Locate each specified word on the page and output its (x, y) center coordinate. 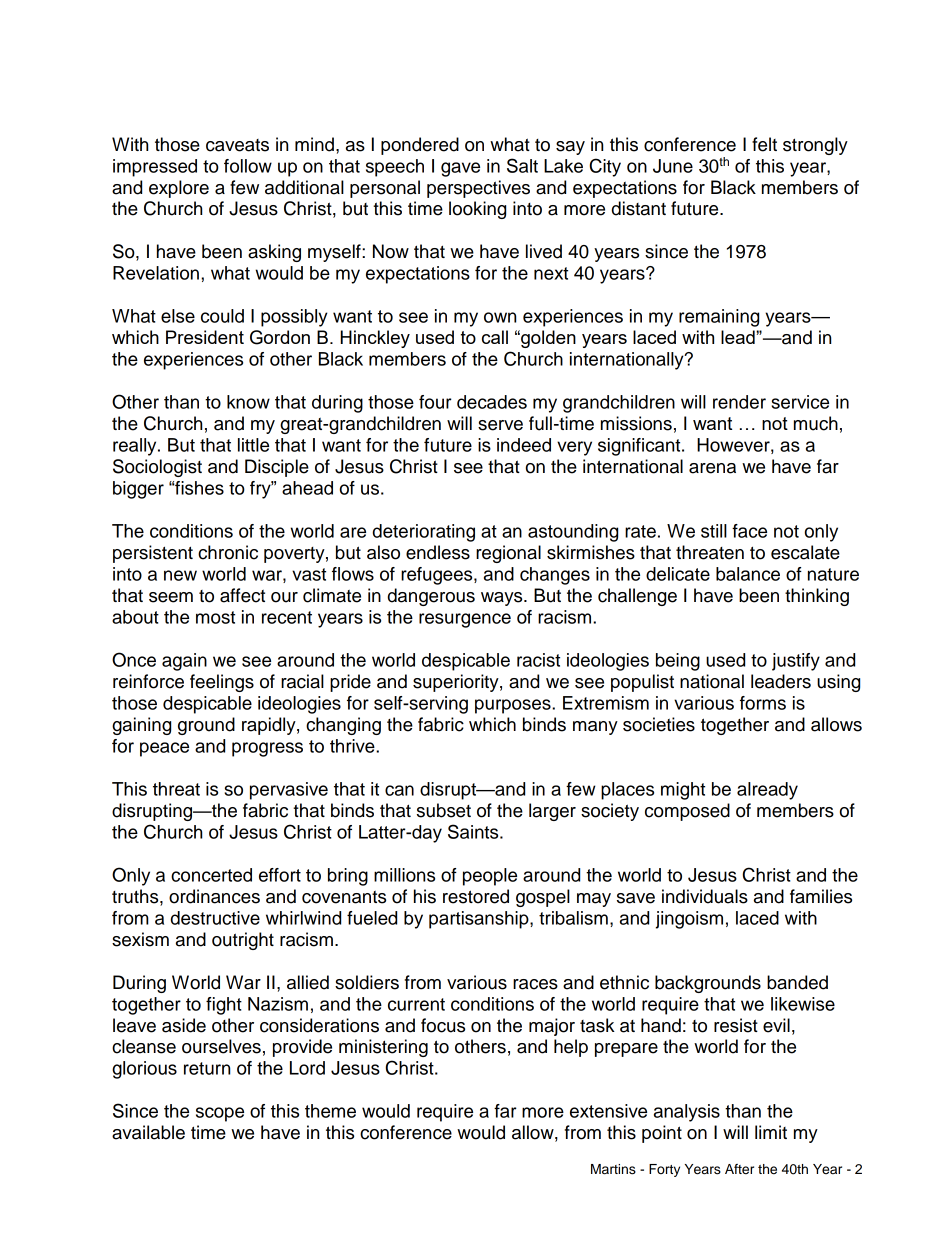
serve (500, 425)
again (184, 662)
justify (796, 662)
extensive (608, 1111)
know (248, 402)
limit (771, 1132)
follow (248, 166)
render (739, 402)
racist (538, 660)
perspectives (478, 189)
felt (764, 144)
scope (220, 1114)
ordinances (214, 896)
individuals (705, 896)
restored (476, 896)
